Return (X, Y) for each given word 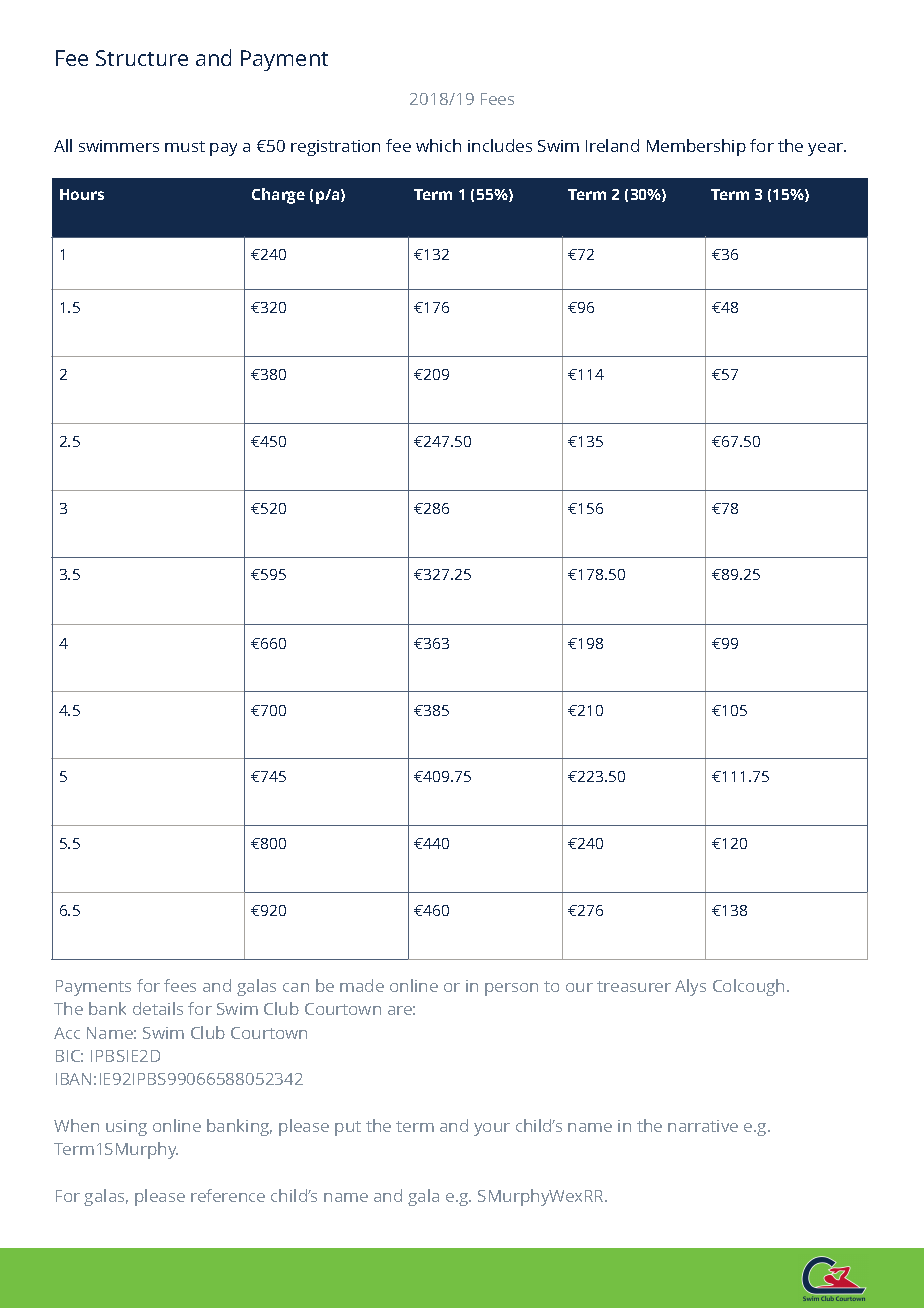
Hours (82, 194)
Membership (696, 147)
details (158, 1008)
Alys (690, 987)
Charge (278, 196)
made (362, 985)
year (827, 149)
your (492, 1129)
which (438, 145)
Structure (142, 58)
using (126, 1128)
